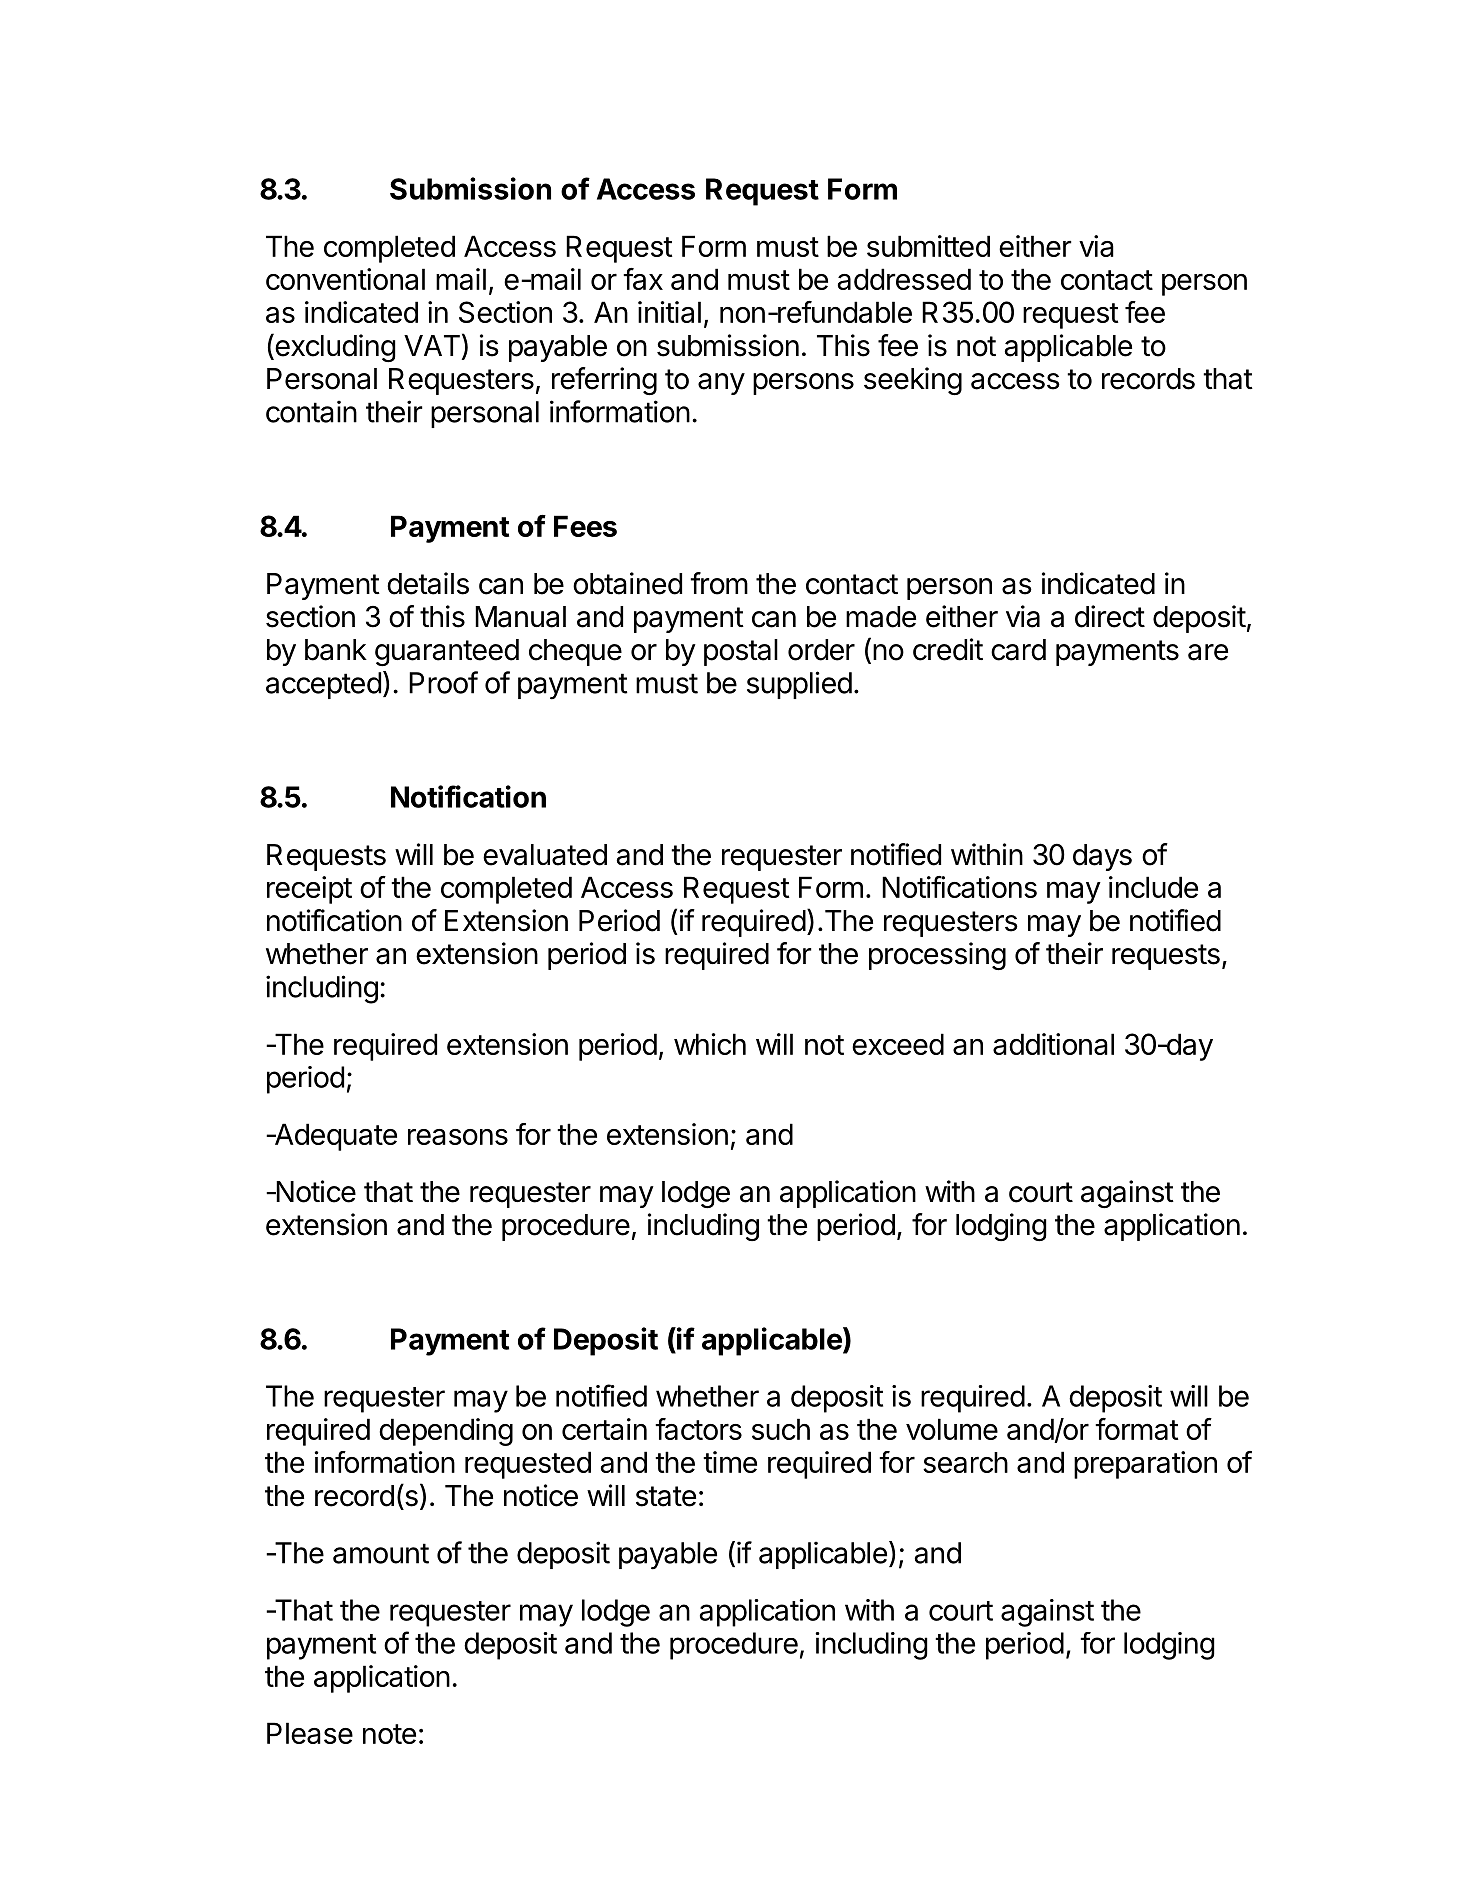 Image resolution: width=1470 pixels, height=1902 pixels. What do you see at coordinates (666, 1496) in the page?
I see `state` at bounding box center [666, 1496].
